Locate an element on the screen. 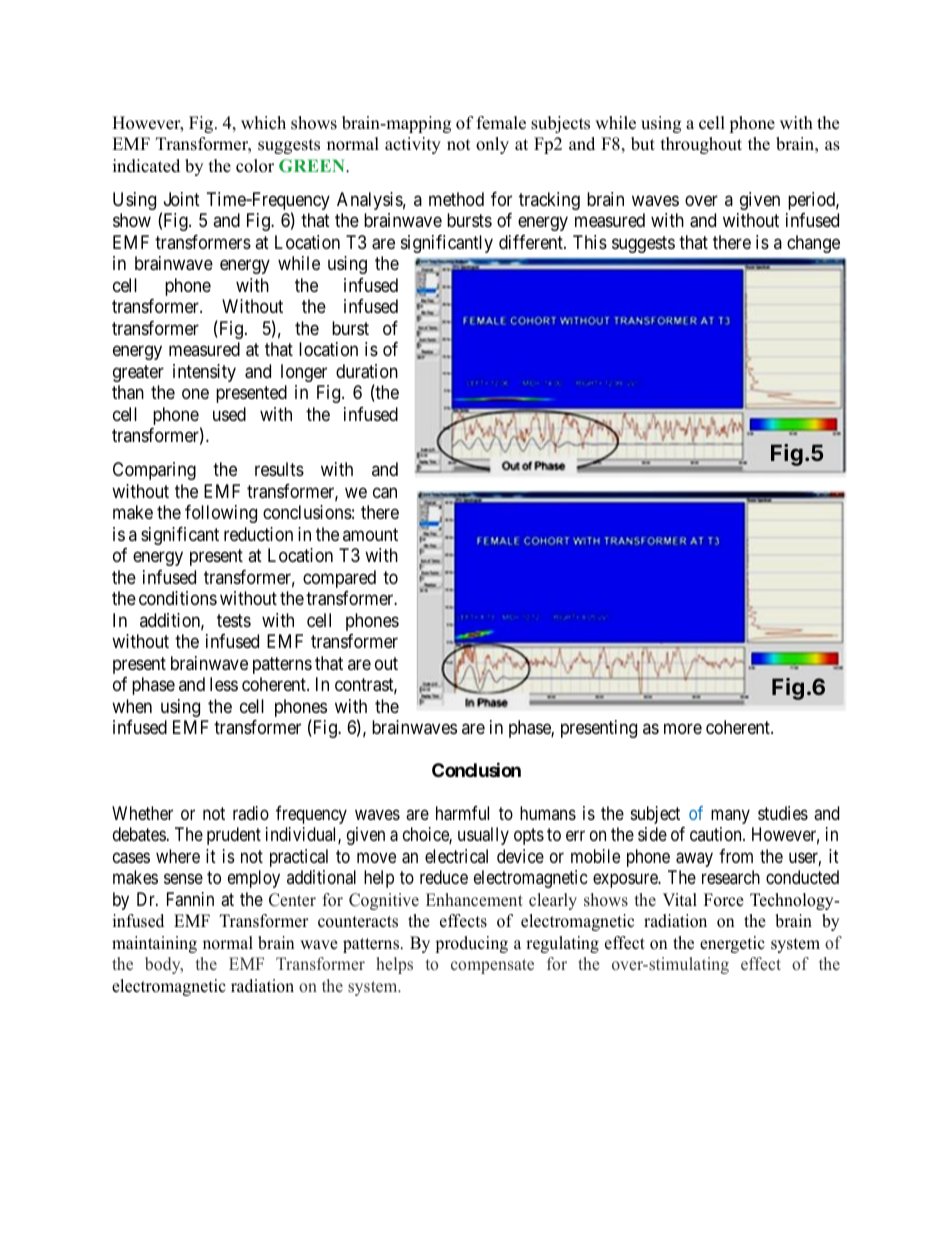  throughout is located at coordinates (701, 145).
